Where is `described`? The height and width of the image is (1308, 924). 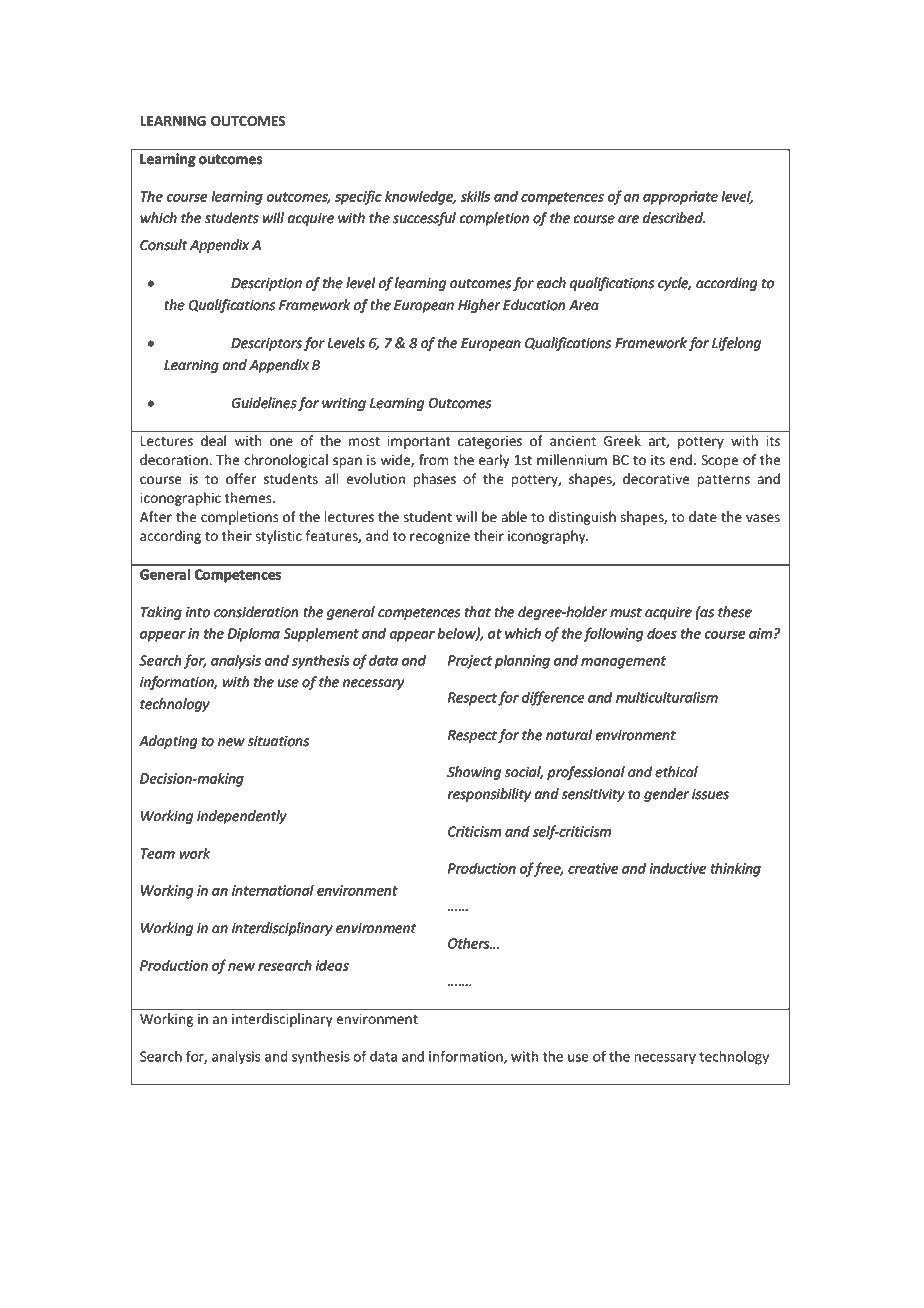 described is located at coordinates (674, 217).
